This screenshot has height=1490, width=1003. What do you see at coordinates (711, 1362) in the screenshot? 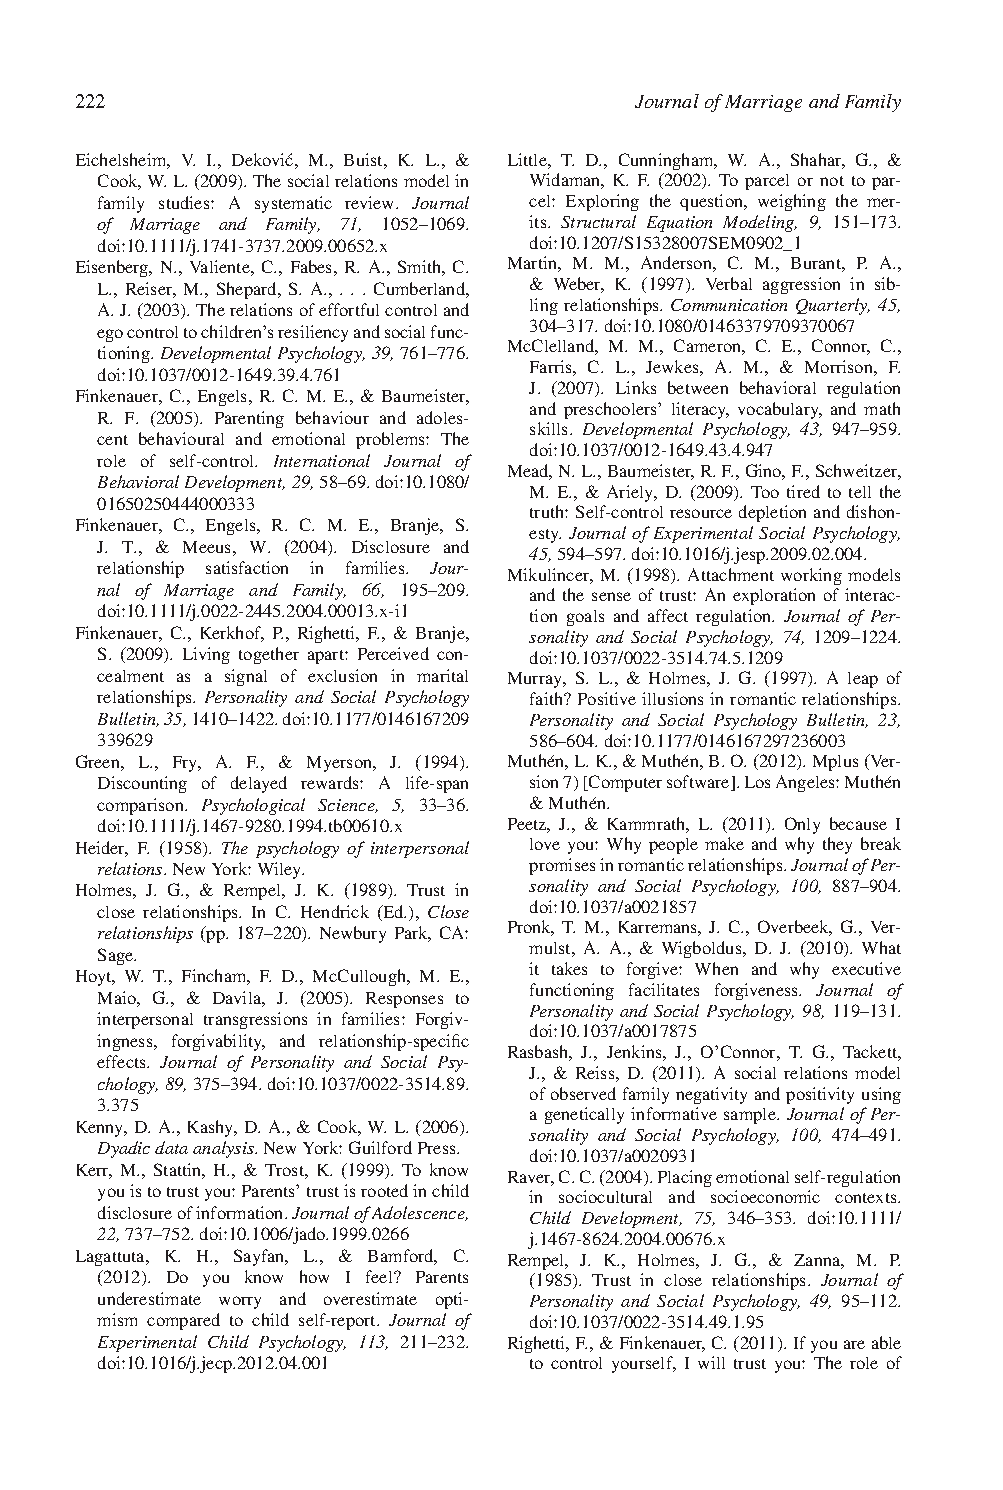
I see `will` at bounding box center [711, 1362].
